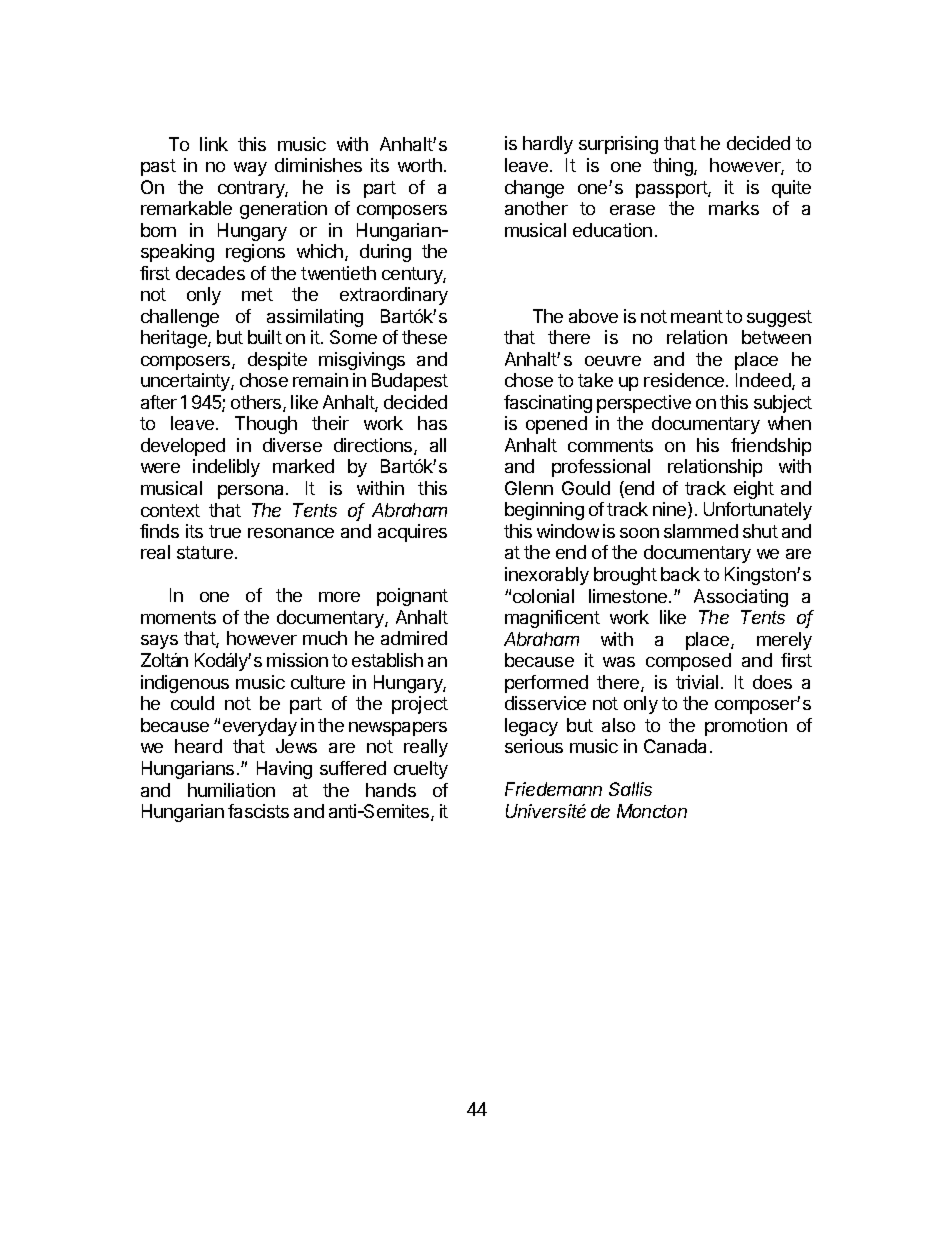 The width and height of the screenshot is (952, 1233). What do you see at coordinates (754, 490) in the screenshot?
I see `eight` at bounding box center [754, 490].
